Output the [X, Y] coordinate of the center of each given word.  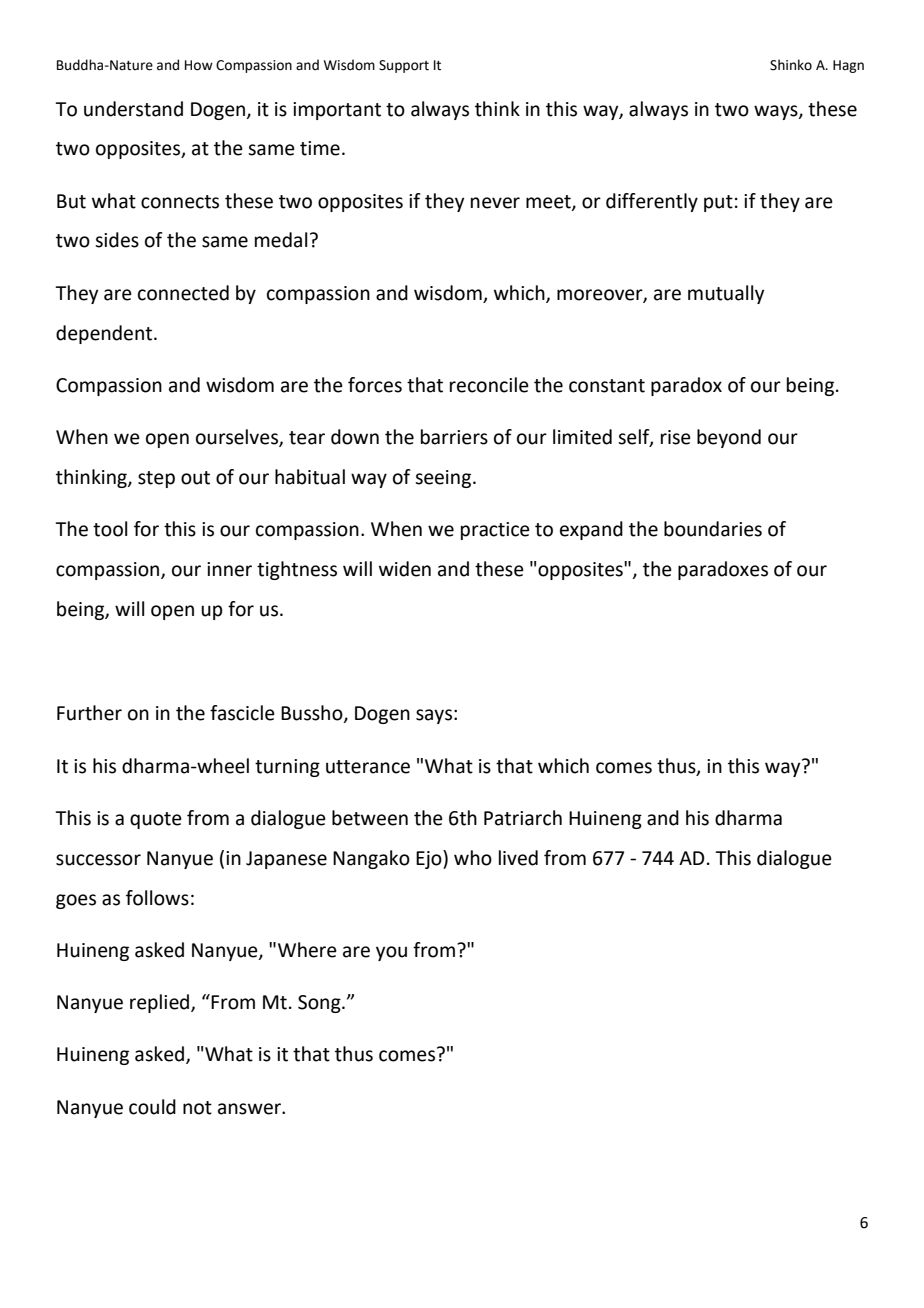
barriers [454, 437]
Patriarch [523, 818]
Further [89, 713]
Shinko [791, 65]
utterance [368, 767]
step [156, 479]
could [152, 1107]
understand [133, 109]
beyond [729, 438]
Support [404, 66]
